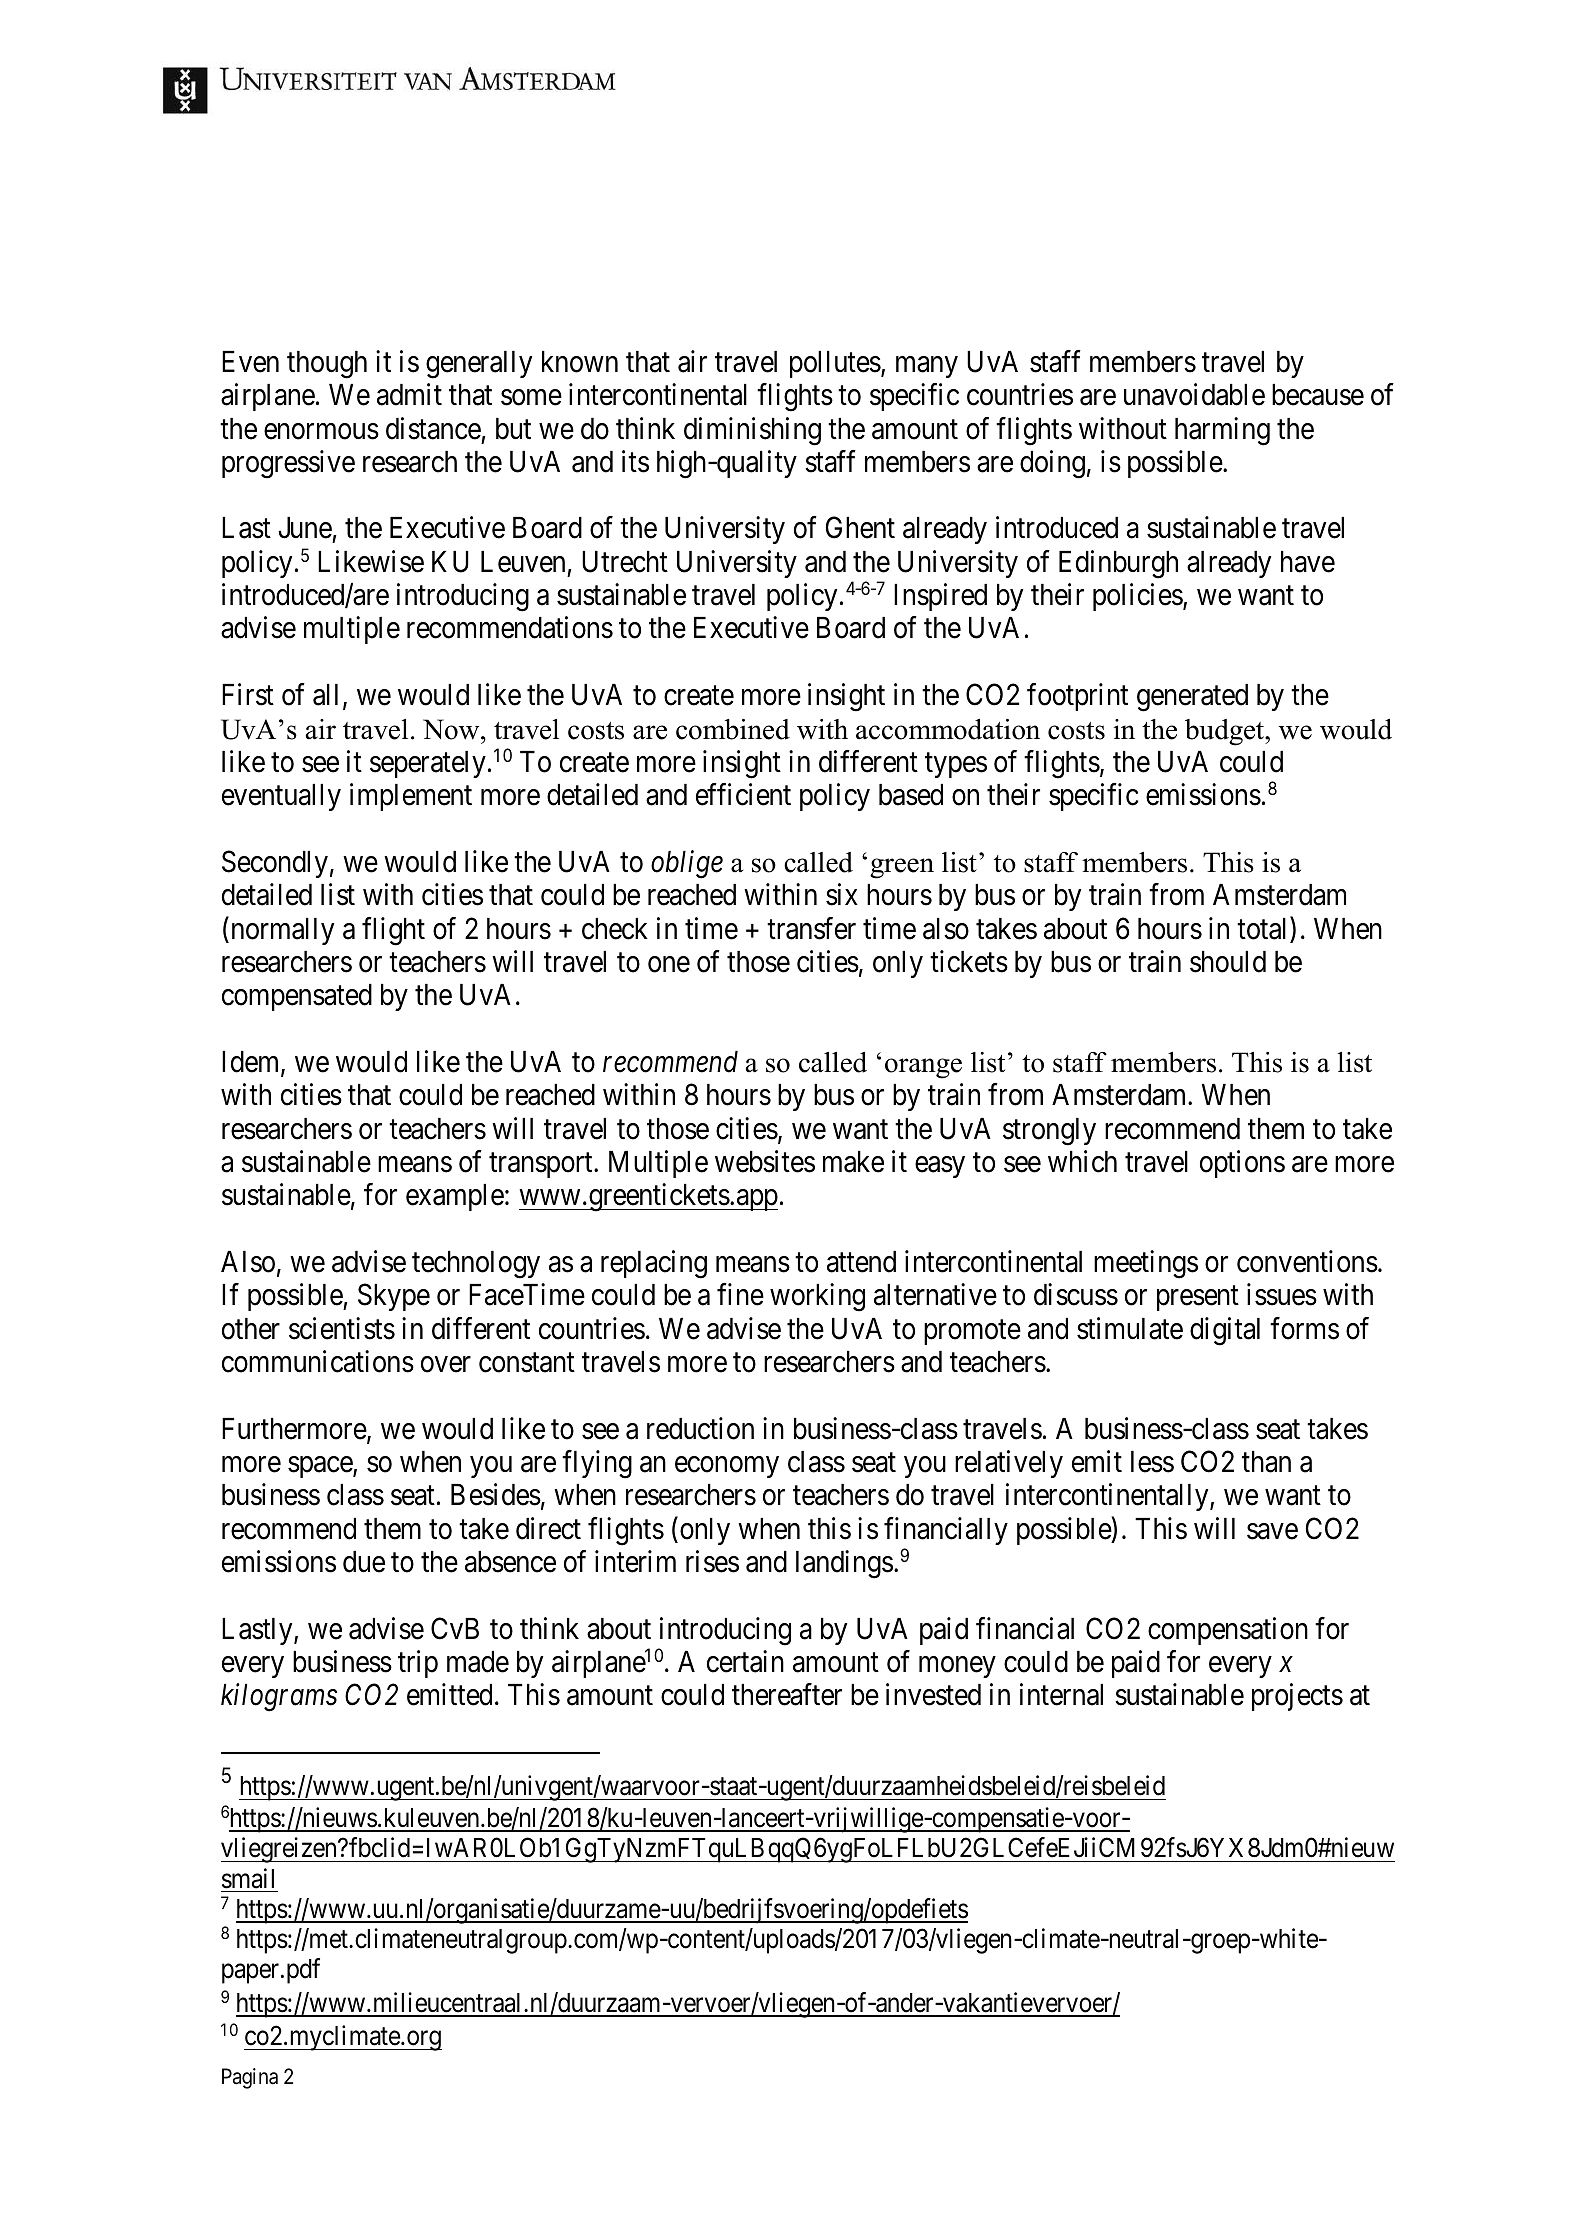 This screenshot has width=1569, height=2219. Describe the element at coordinates (861, 1262) in the screenshot. I see `attend` at that location.
